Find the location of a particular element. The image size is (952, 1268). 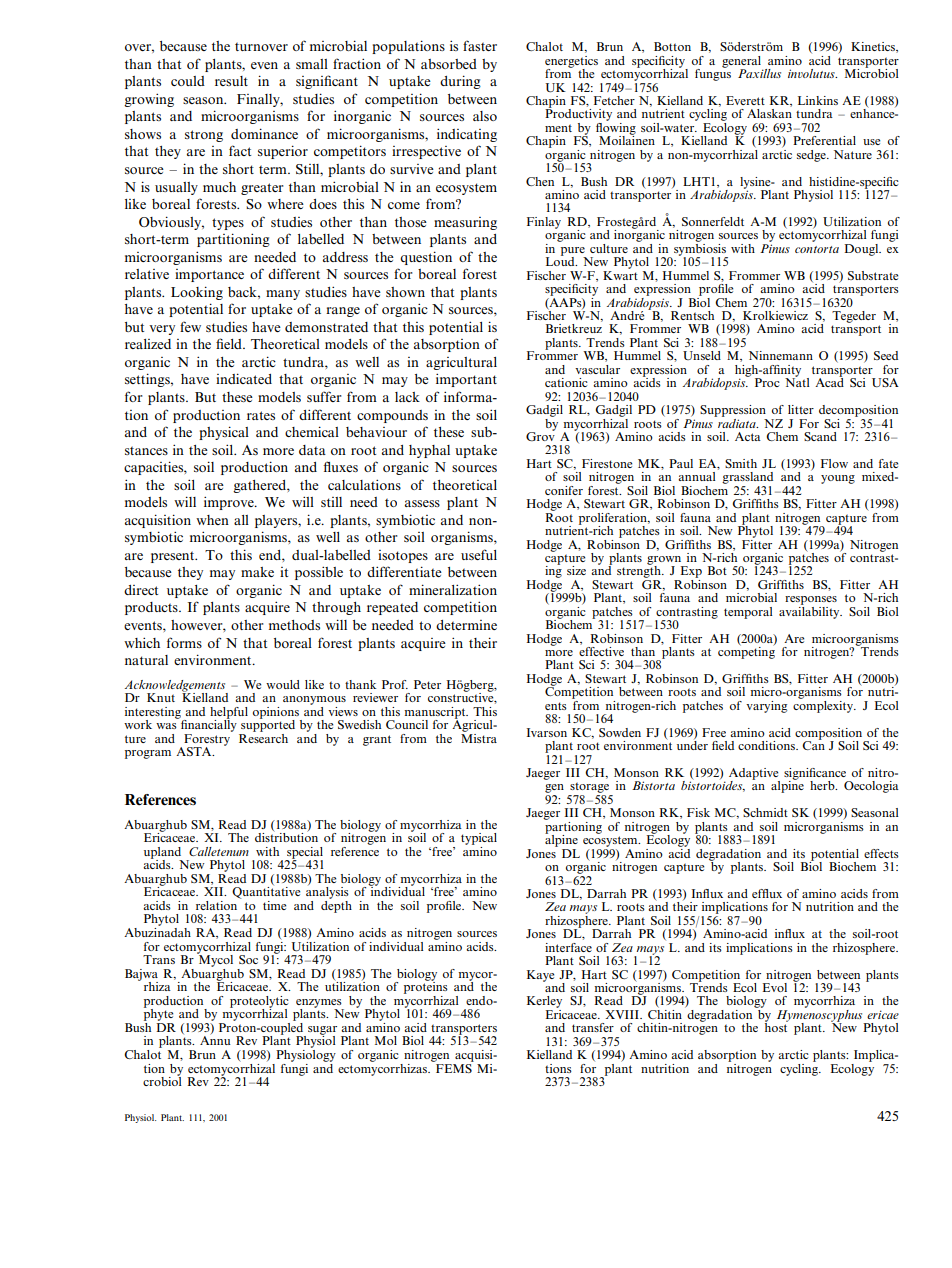

Linkins is located at coordinates (818, 100).
